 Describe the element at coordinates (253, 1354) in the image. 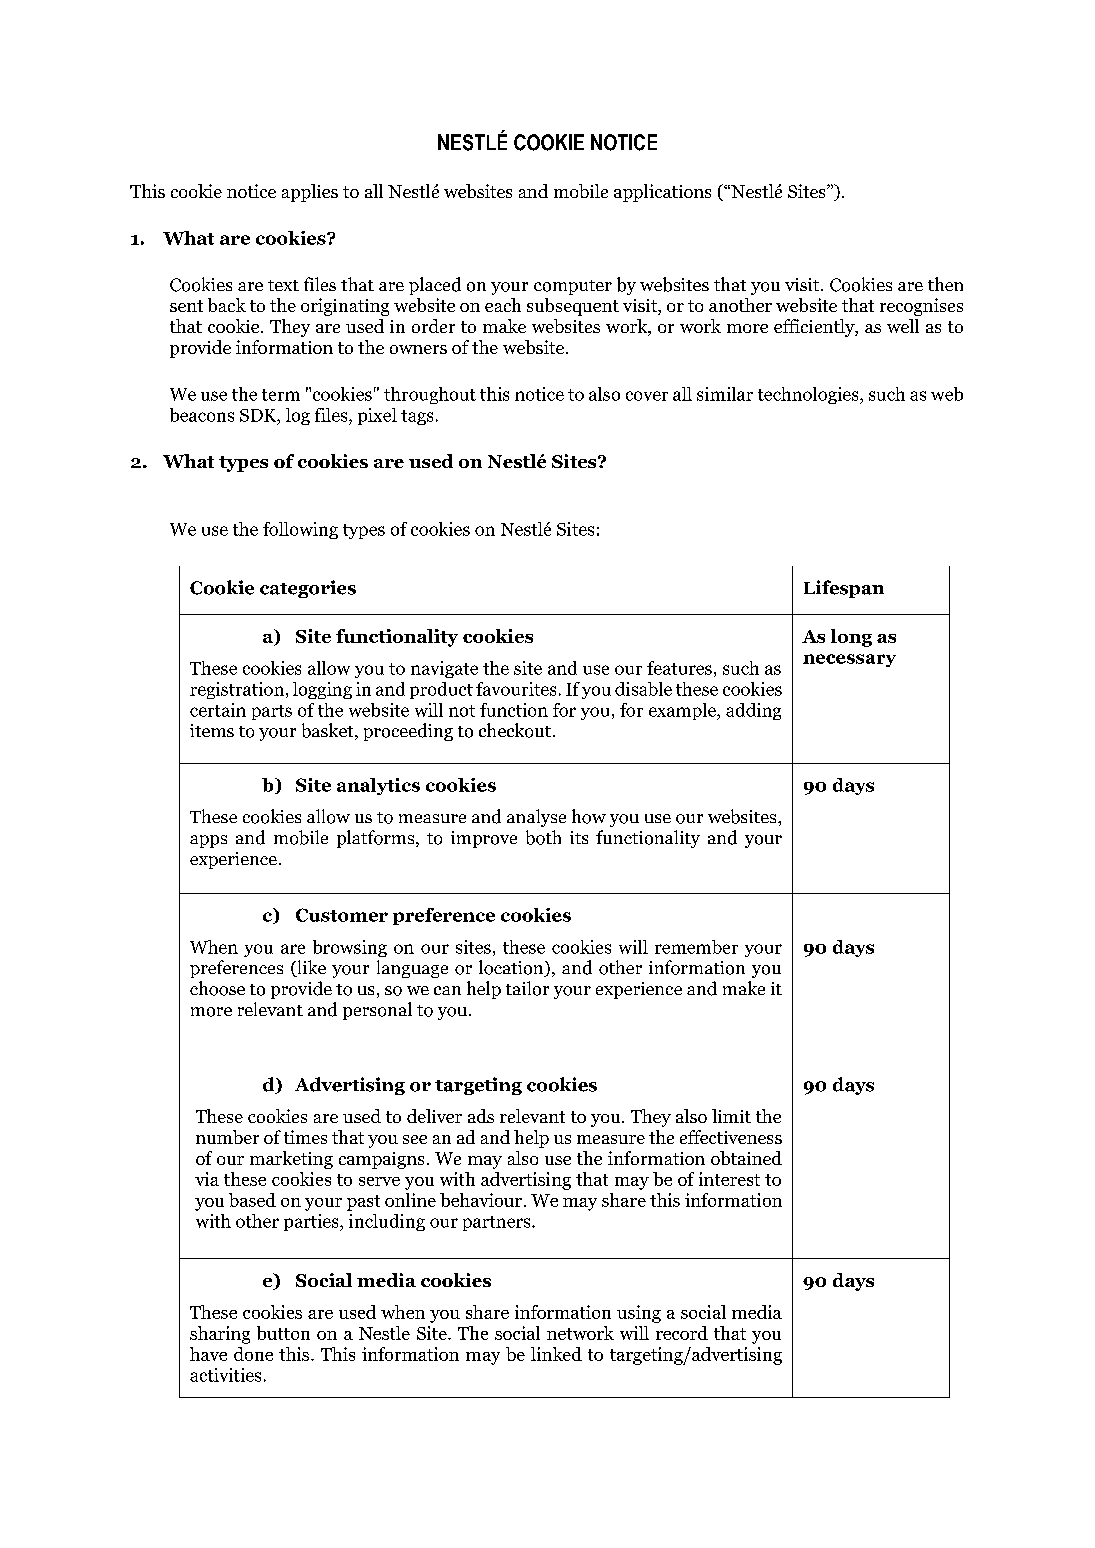

I see `done` at that location.
